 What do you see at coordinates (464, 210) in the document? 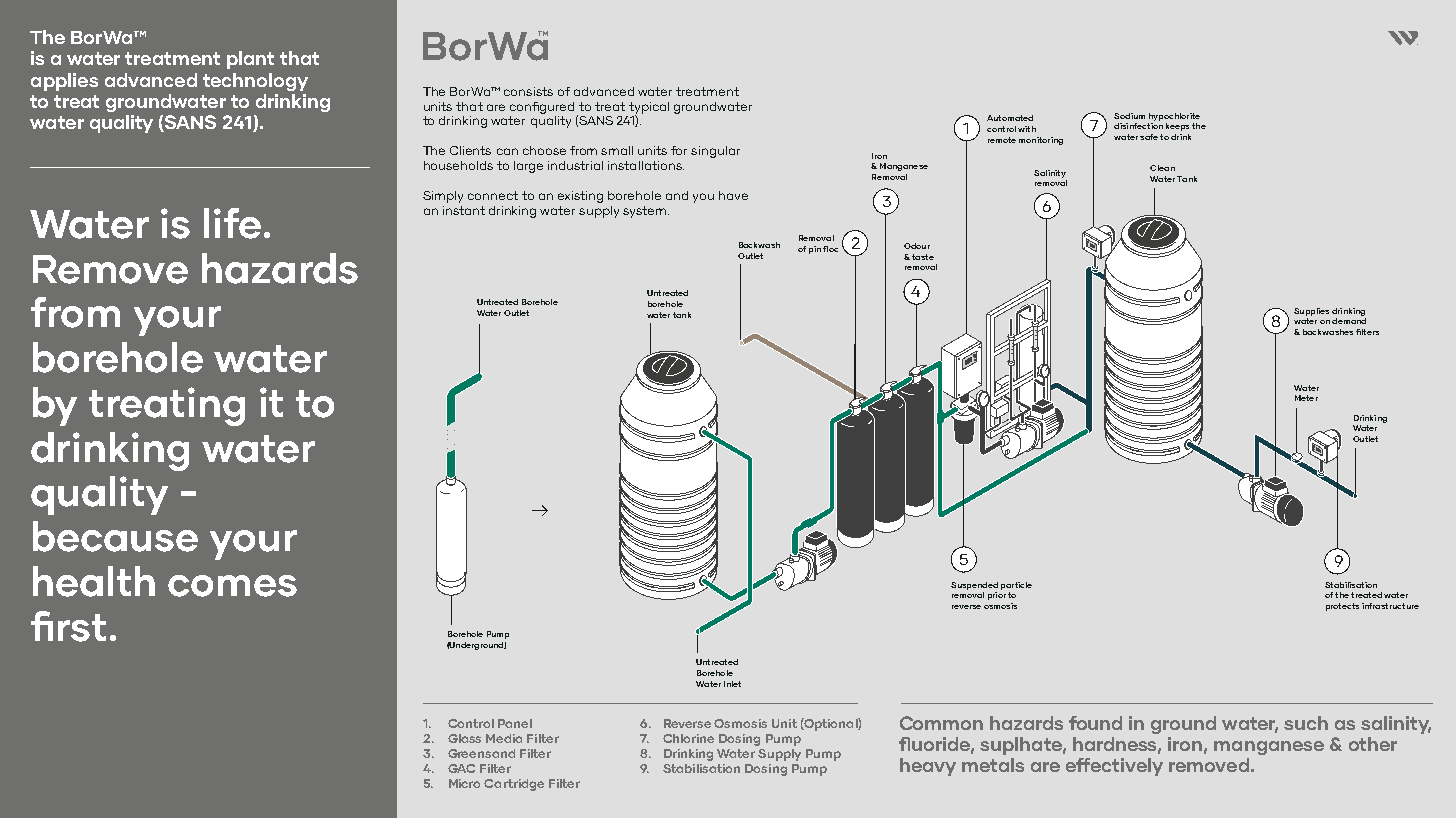
I see `instant` at bounding box center [464, 210].
